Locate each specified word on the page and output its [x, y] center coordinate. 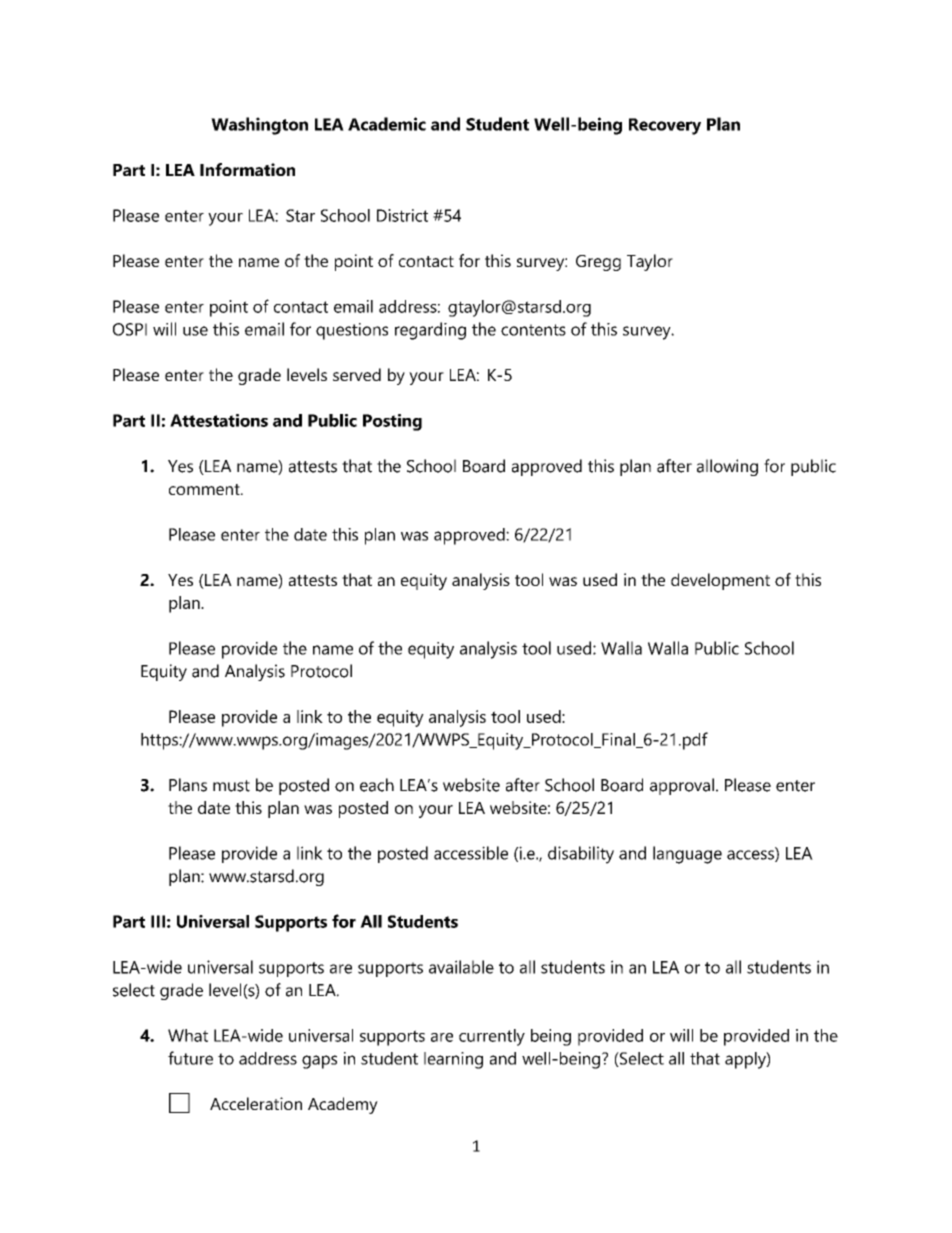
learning [453, 1060]
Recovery [665, 126]
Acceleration [256, 1103]
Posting [392, 422]
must [231, 786]
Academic [387, 124]
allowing [727, 467]
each [377, 785]
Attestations [219, 420]
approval [682, 786]
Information [247, 169]
